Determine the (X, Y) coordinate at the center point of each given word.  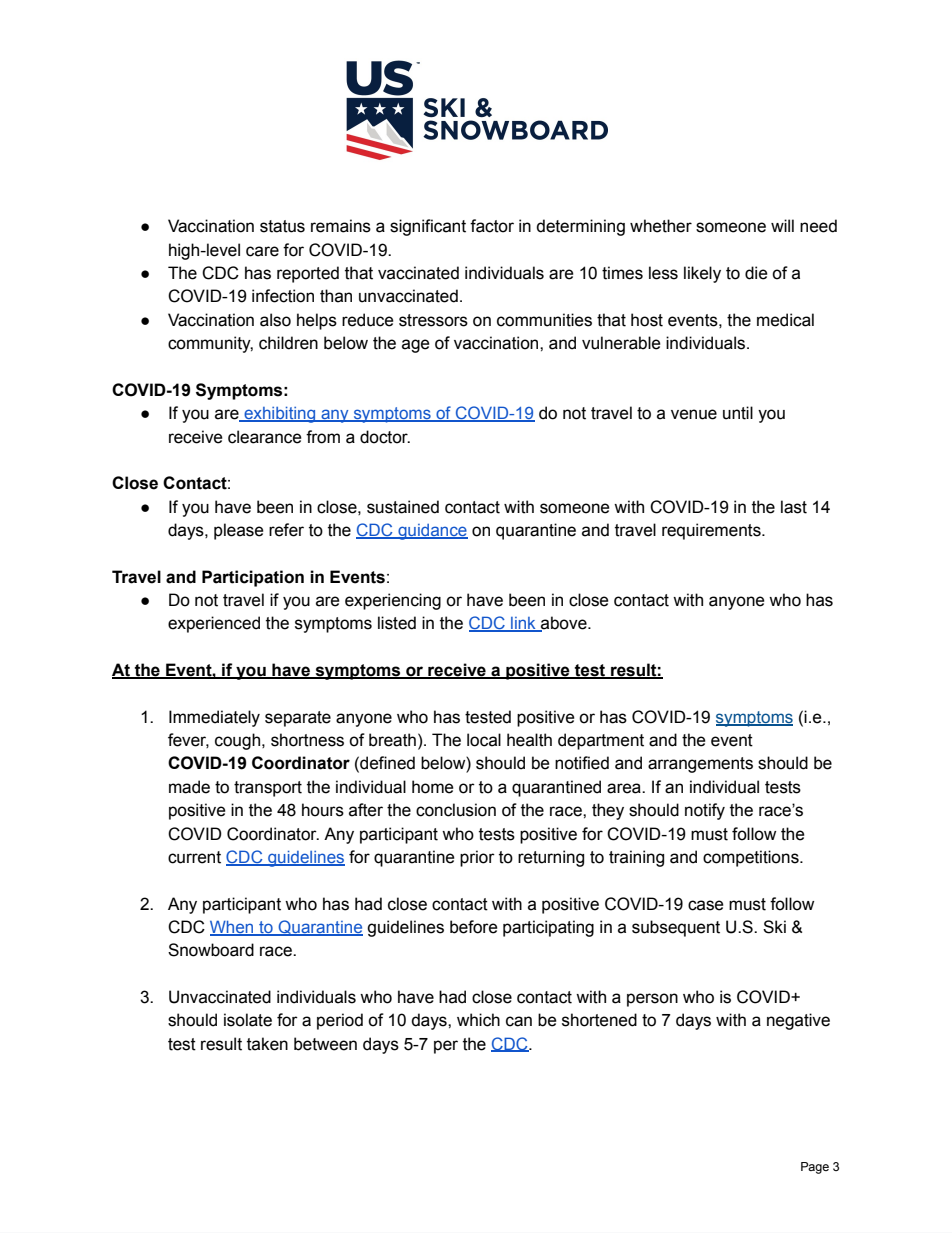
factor (492, 226)
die (756, 273)
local (484, 740)
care (262, 251)
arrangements (700, 765)
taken (267, 1044)
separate (298, 719)
